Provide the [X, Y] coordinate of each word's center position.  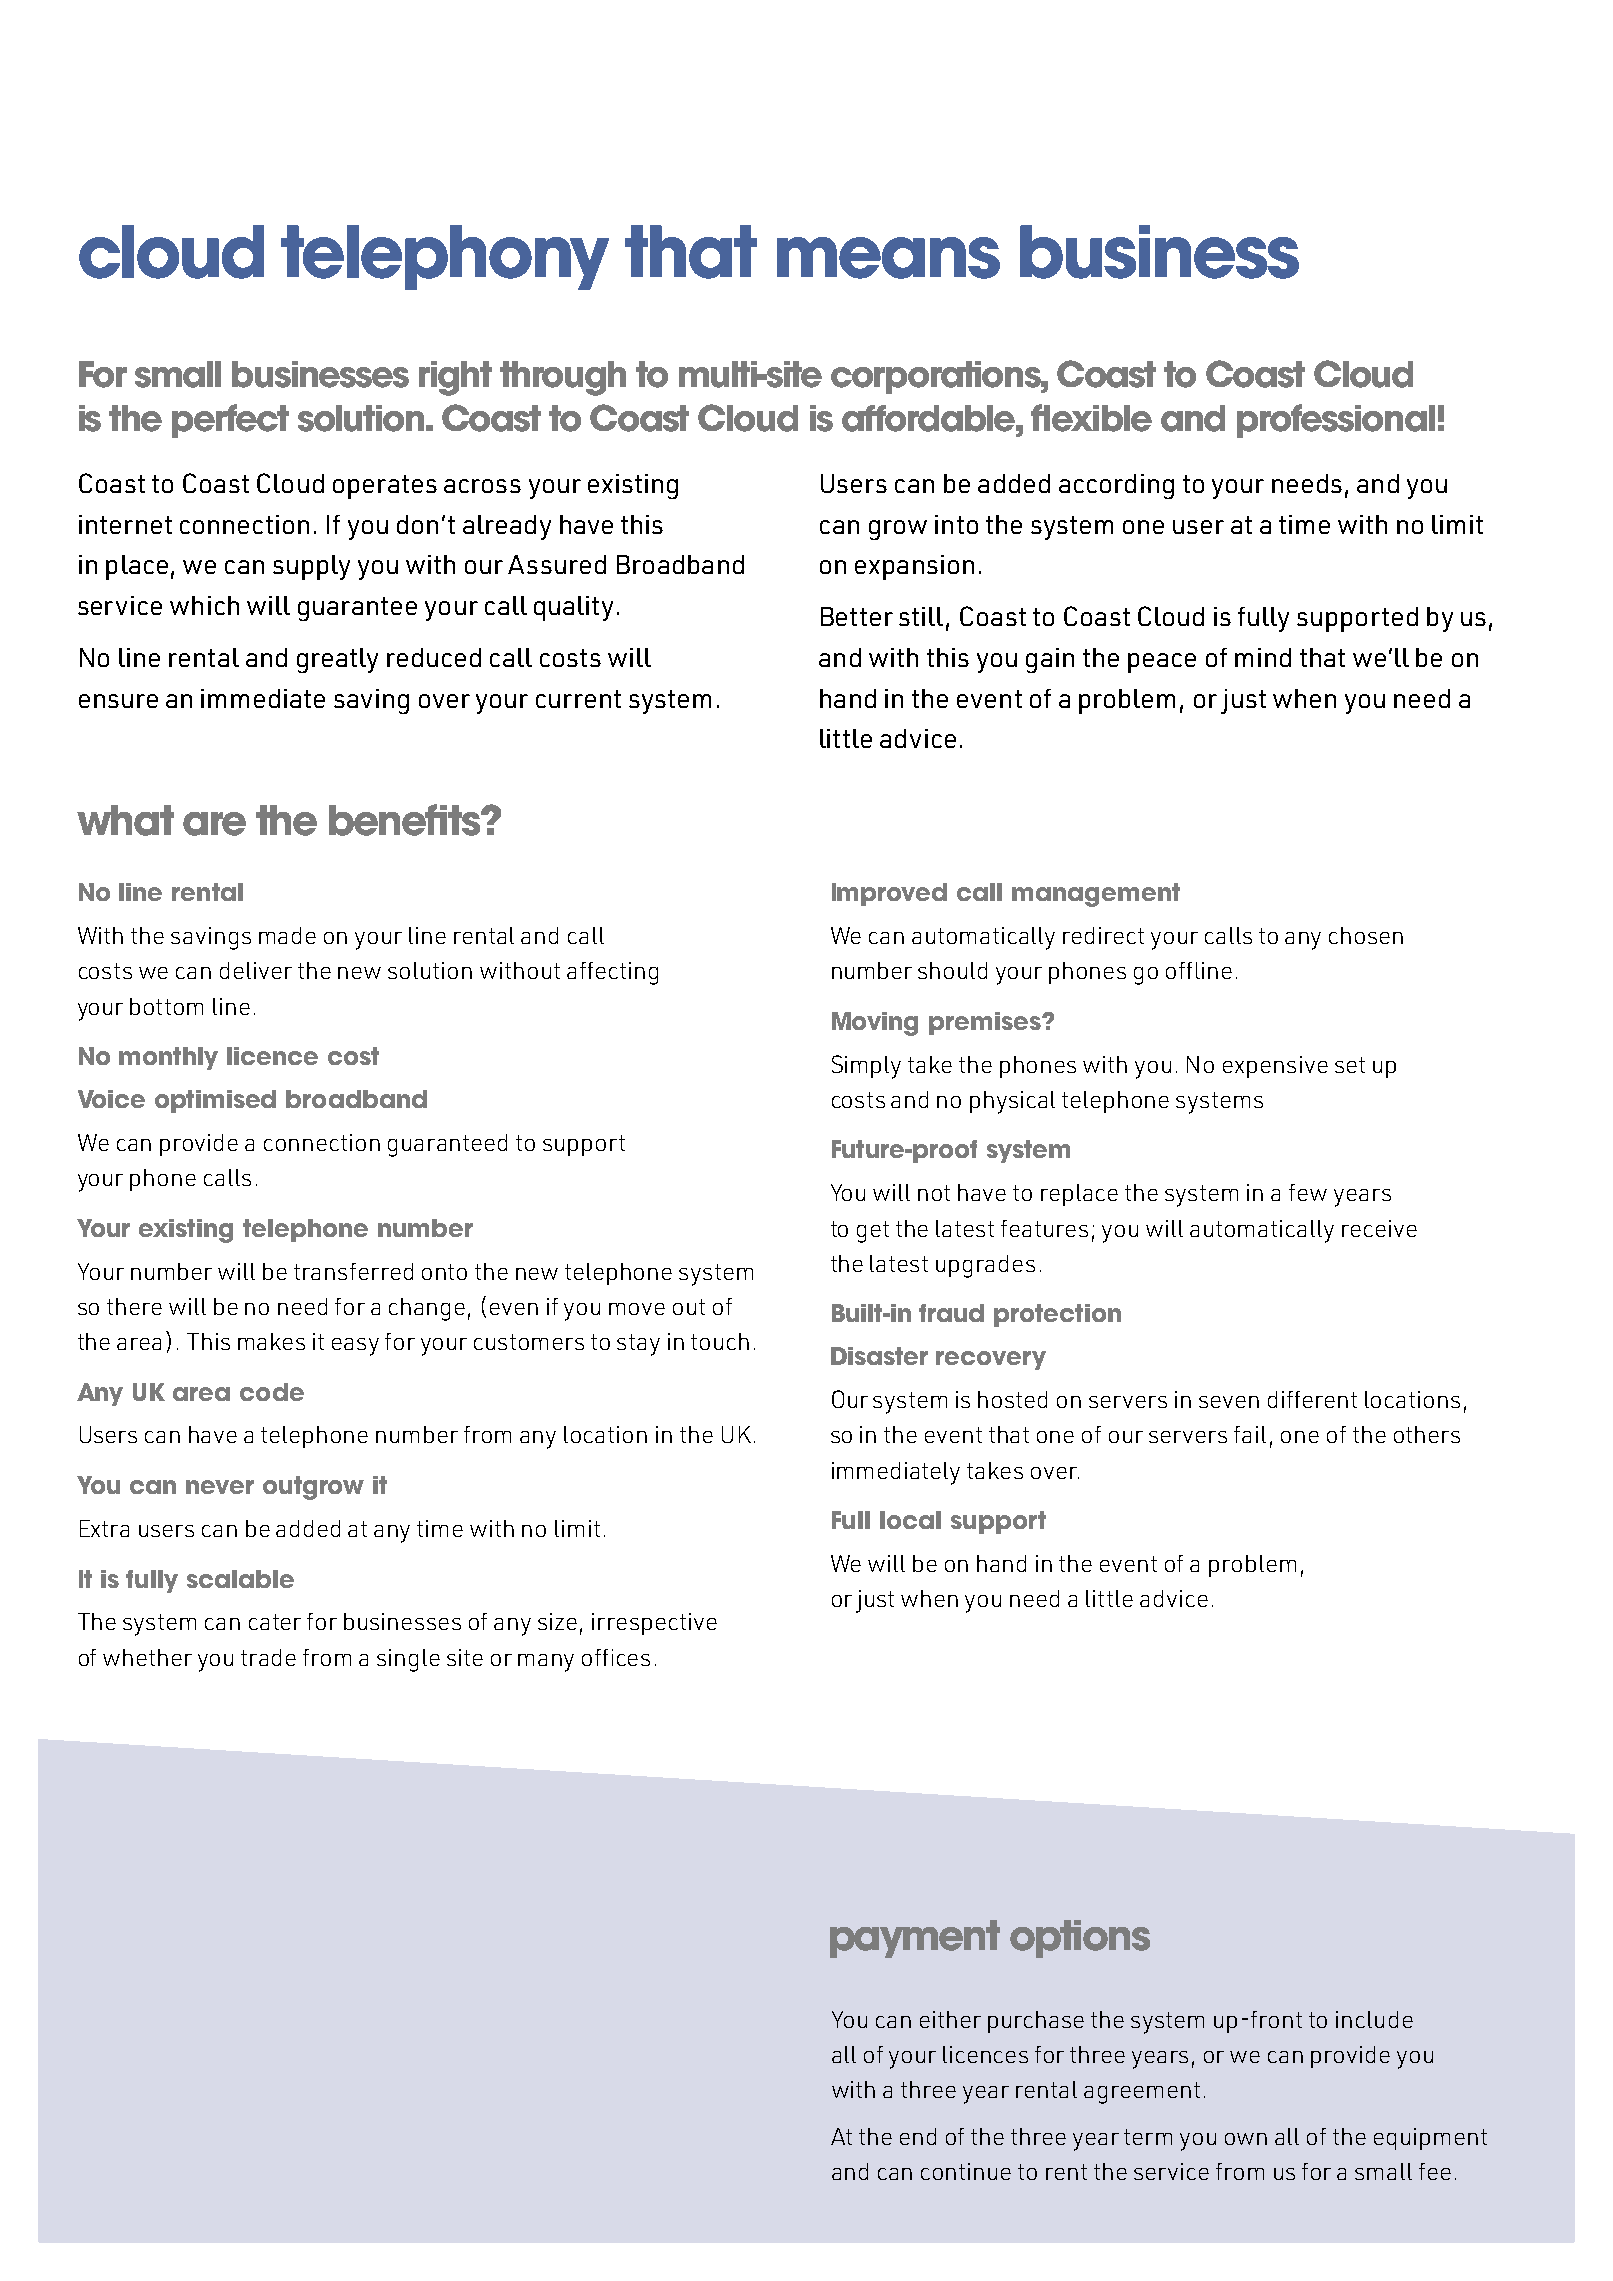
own [1246, 2139]
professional [1336, 421]
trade [268, 1657]
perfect [230, 421]
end [918, 2136]
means [888, 258]
